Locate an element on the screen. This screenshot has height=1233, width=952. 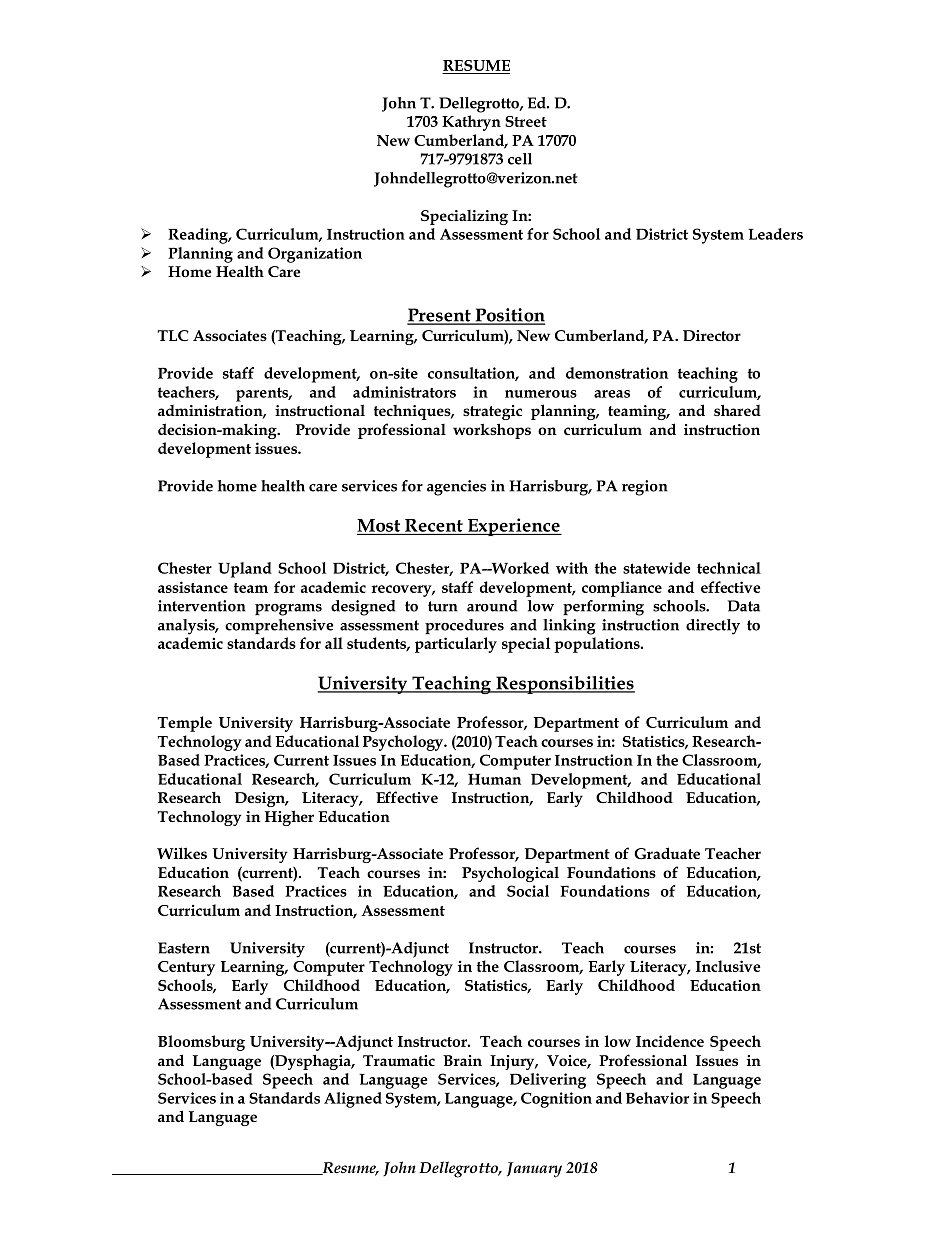
Wilkes is located at coordinates (182, 853).
